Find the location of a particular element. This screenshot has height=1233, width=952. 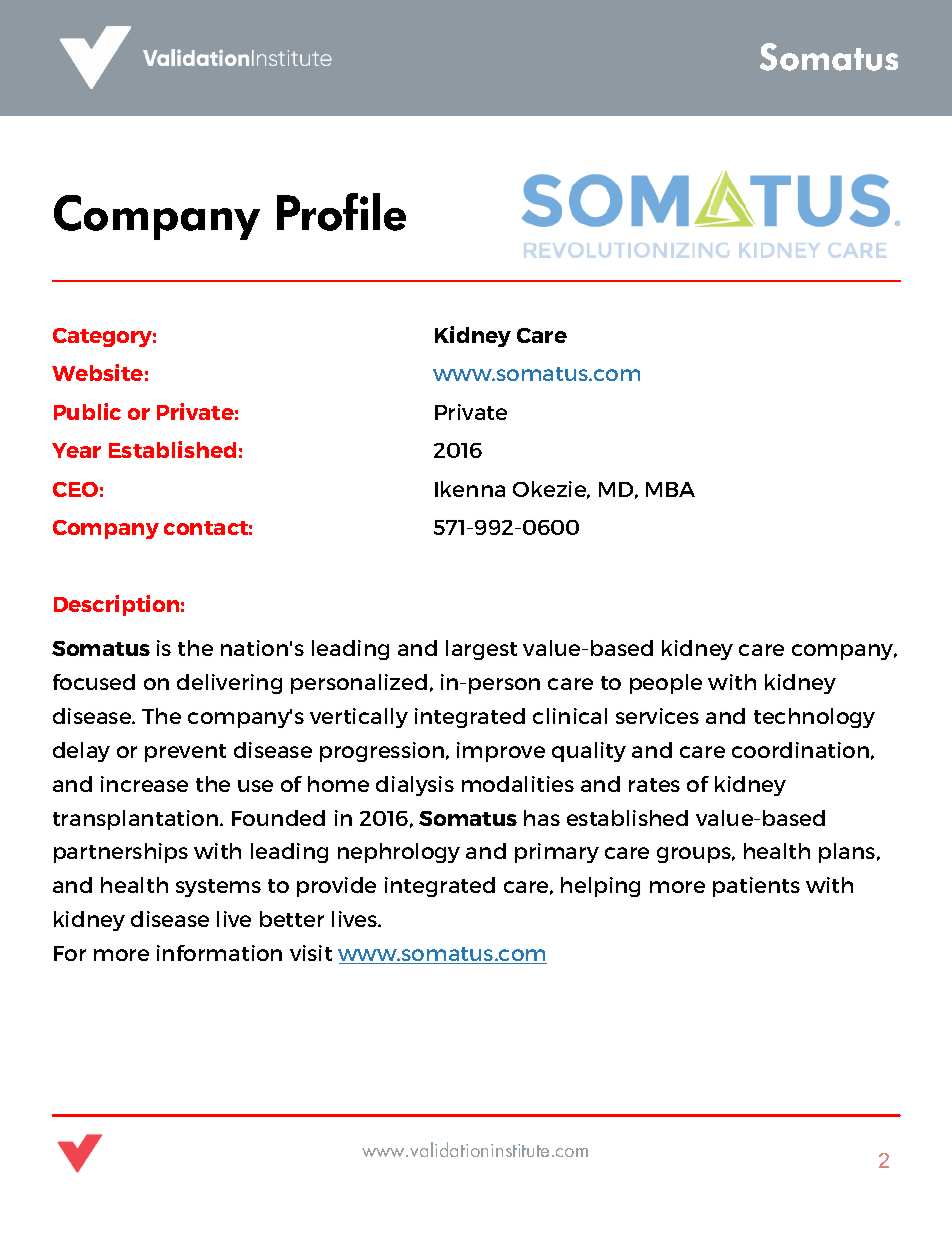

patients is located at coordinates (756, 887).
